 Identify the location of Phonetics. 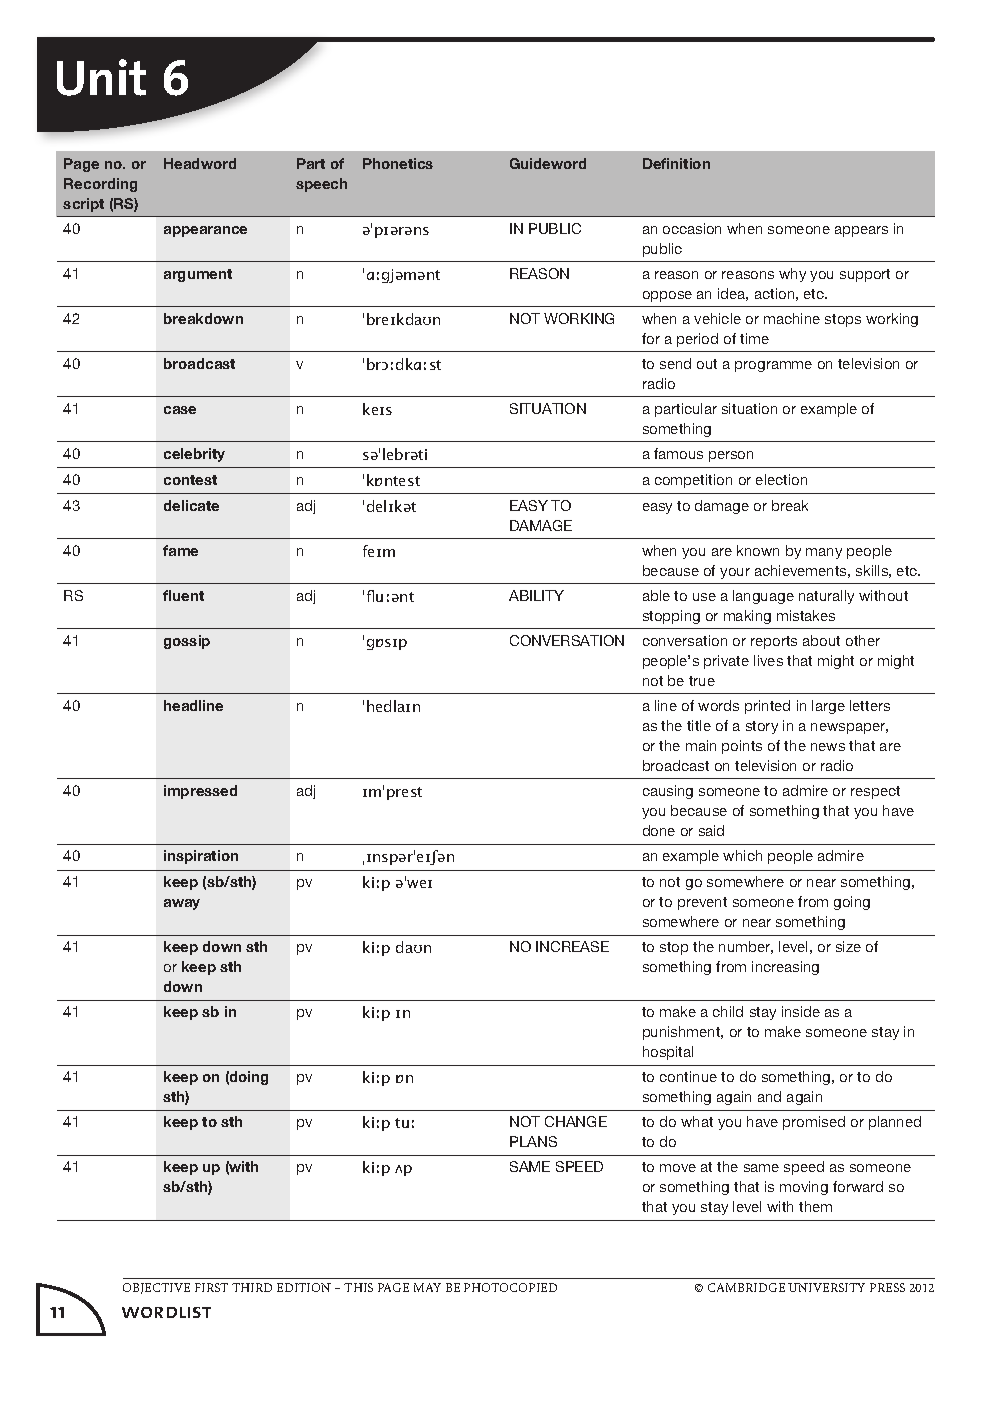
(398, 163).
